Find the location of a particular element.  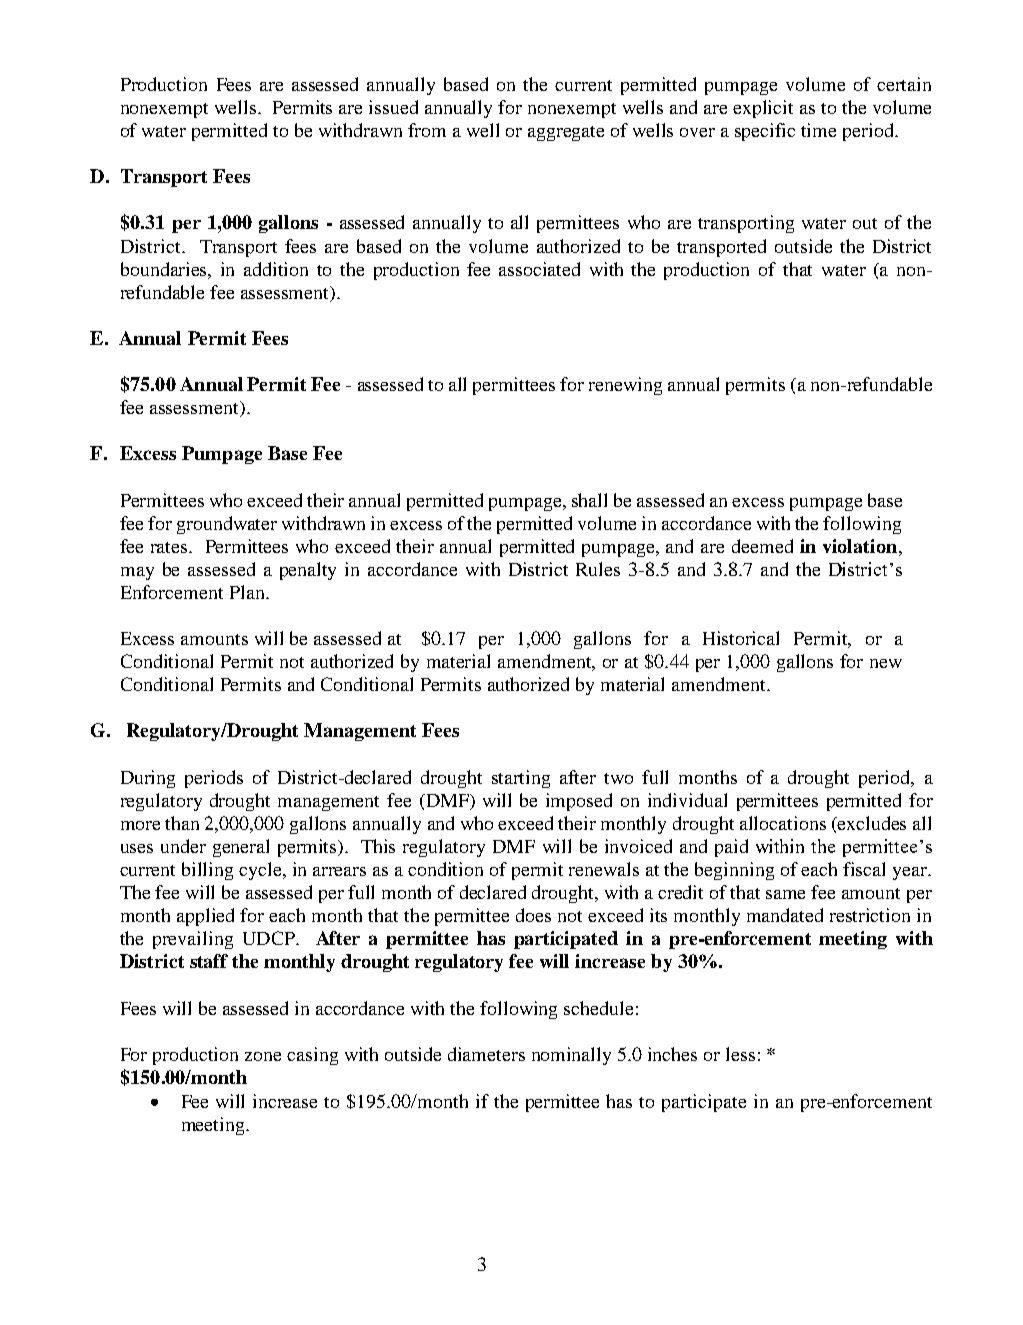

starting is located at coordinates (521, 779).
